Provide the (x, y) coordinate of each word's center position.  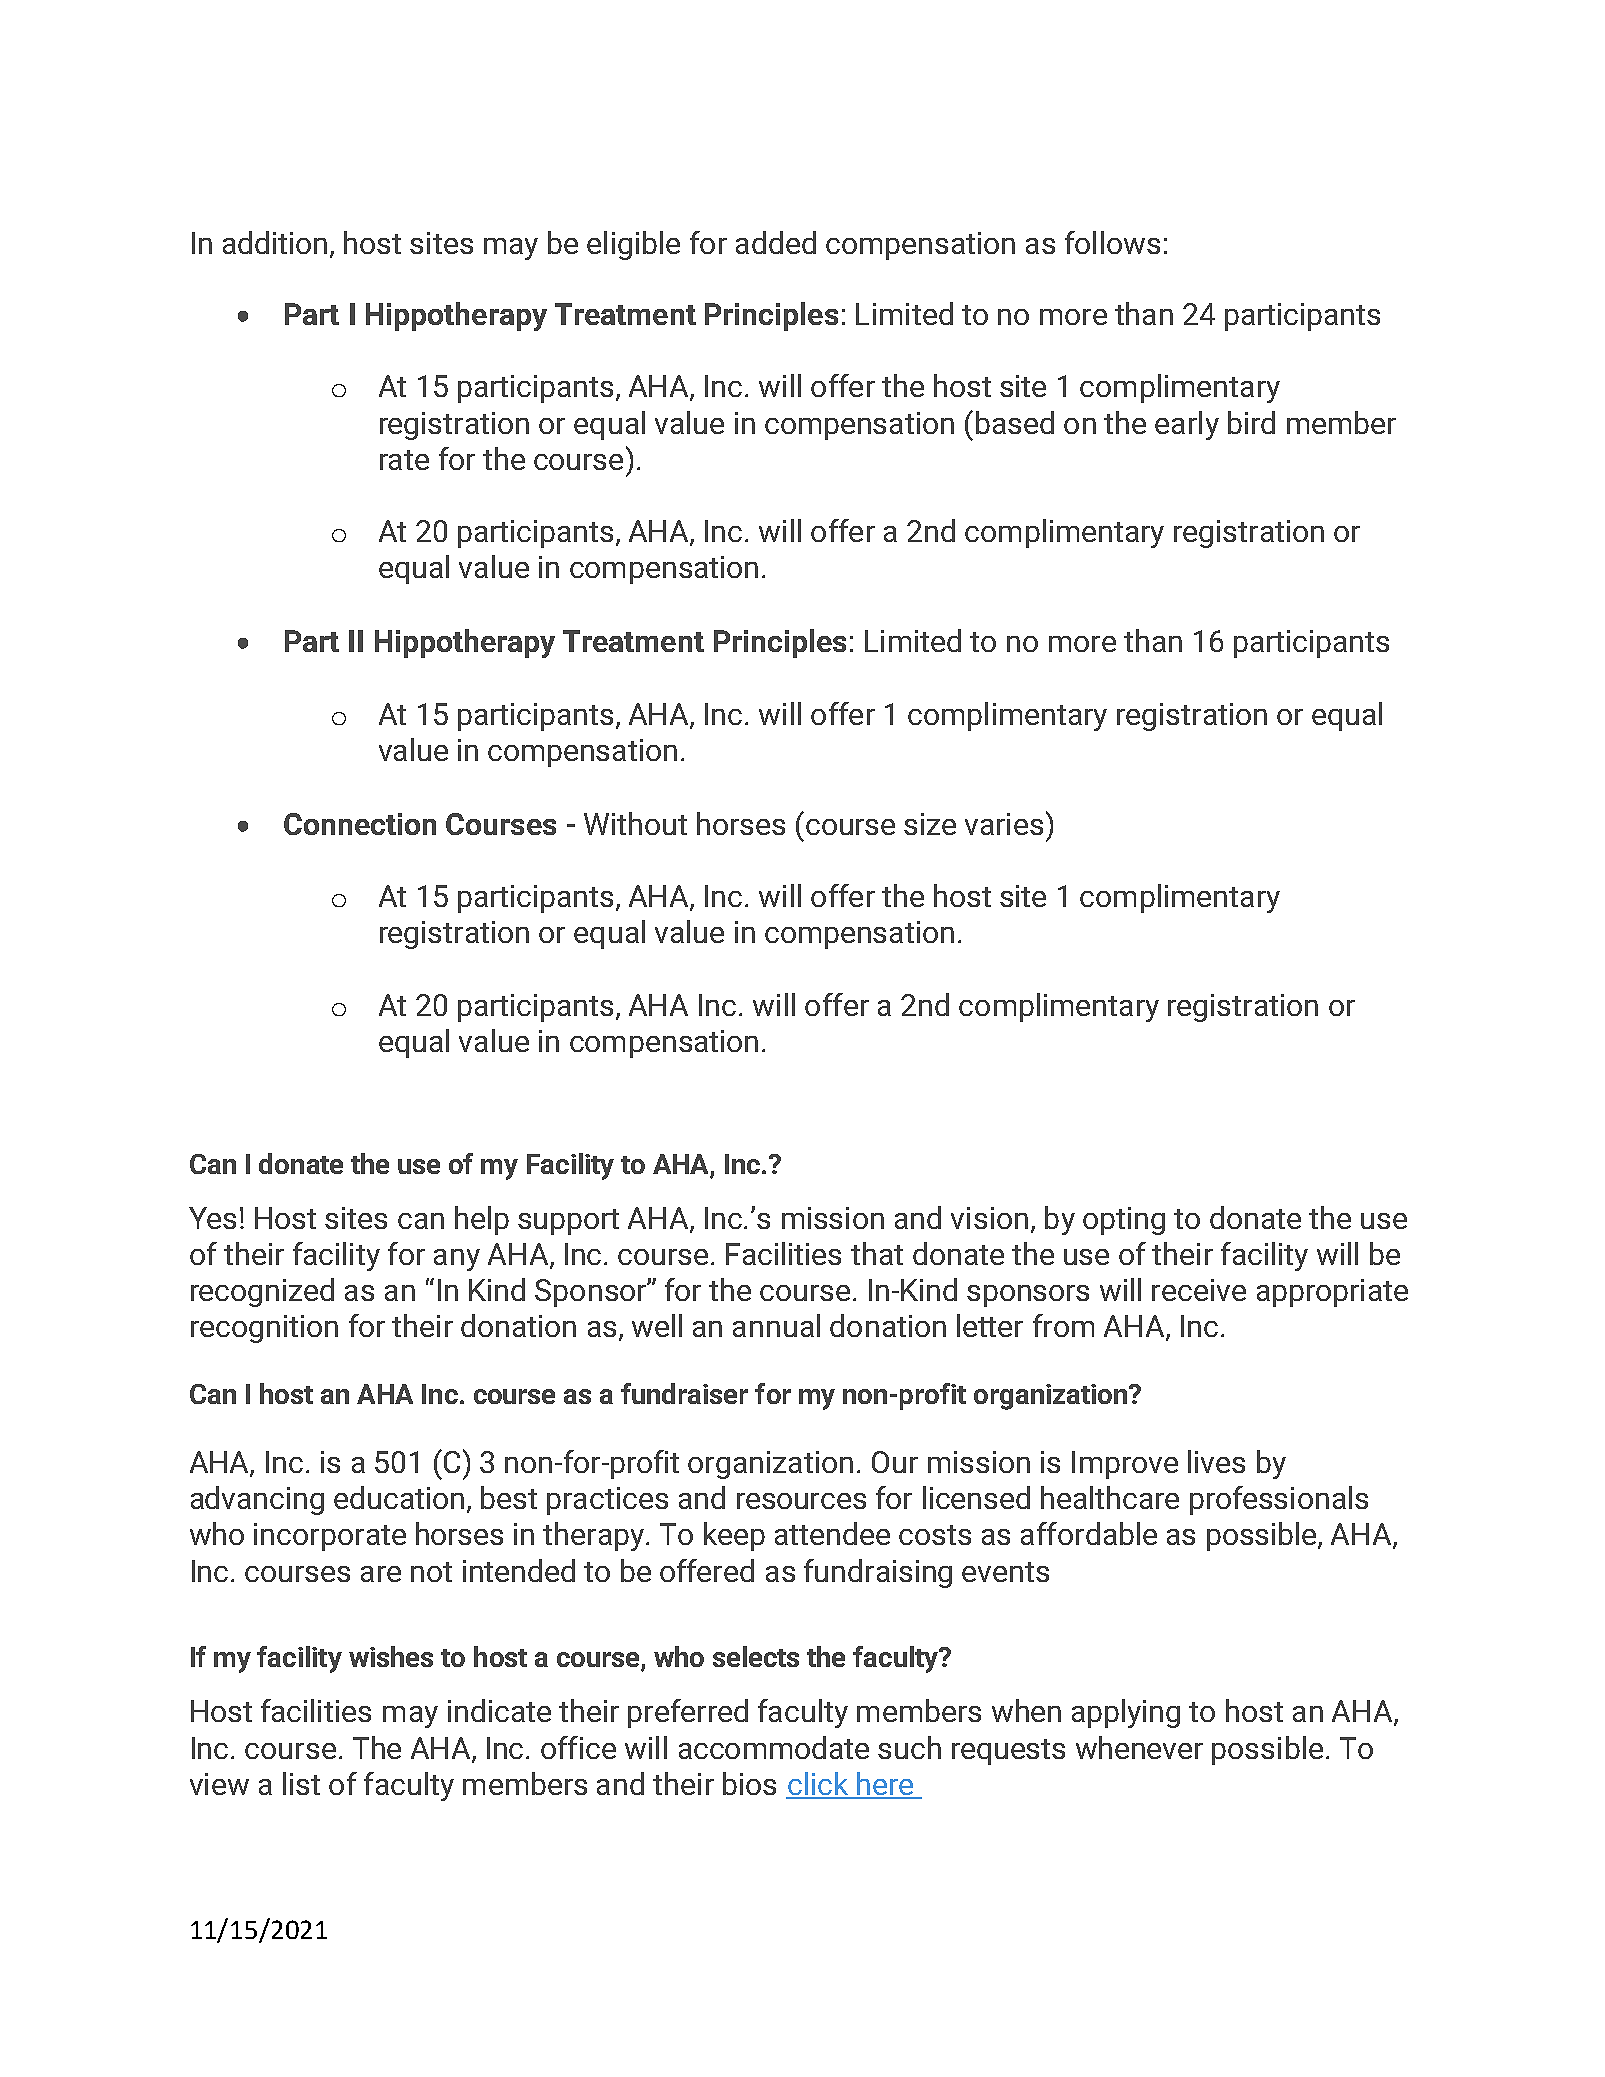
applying (1126, 1713)
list (301, 1783)
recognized (262, 1292)
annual (776, 1325)
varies (1004, 824)
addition (275, 242)
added (776, 242)
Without (635, 823)
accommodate (774, 1747)
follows (1112, 242)
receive (1199, 1290)
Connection (360, 824)
